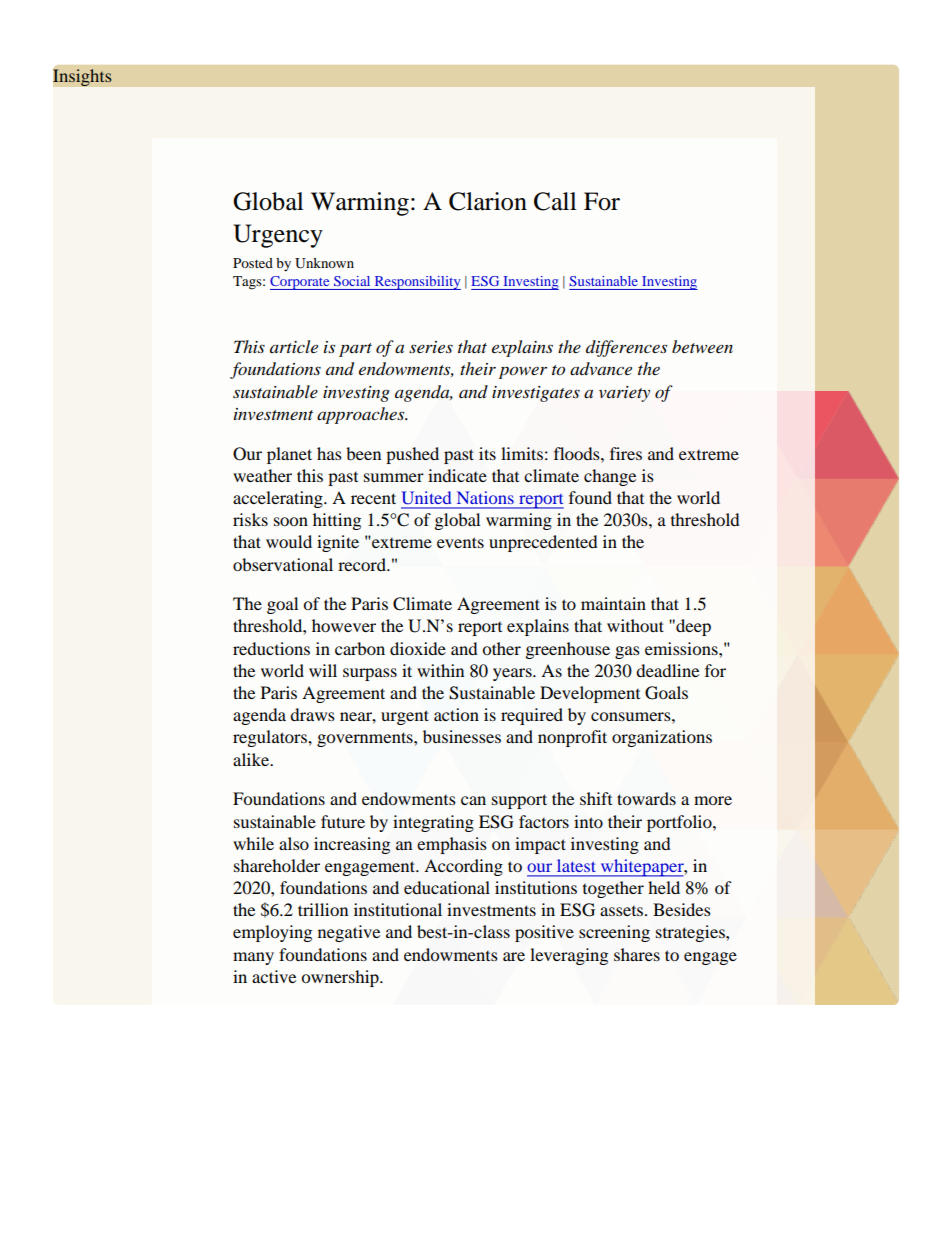 Image resolution: width=952 pixels, height=1233 pixels. I want to click on Call, so click(555, 201).
